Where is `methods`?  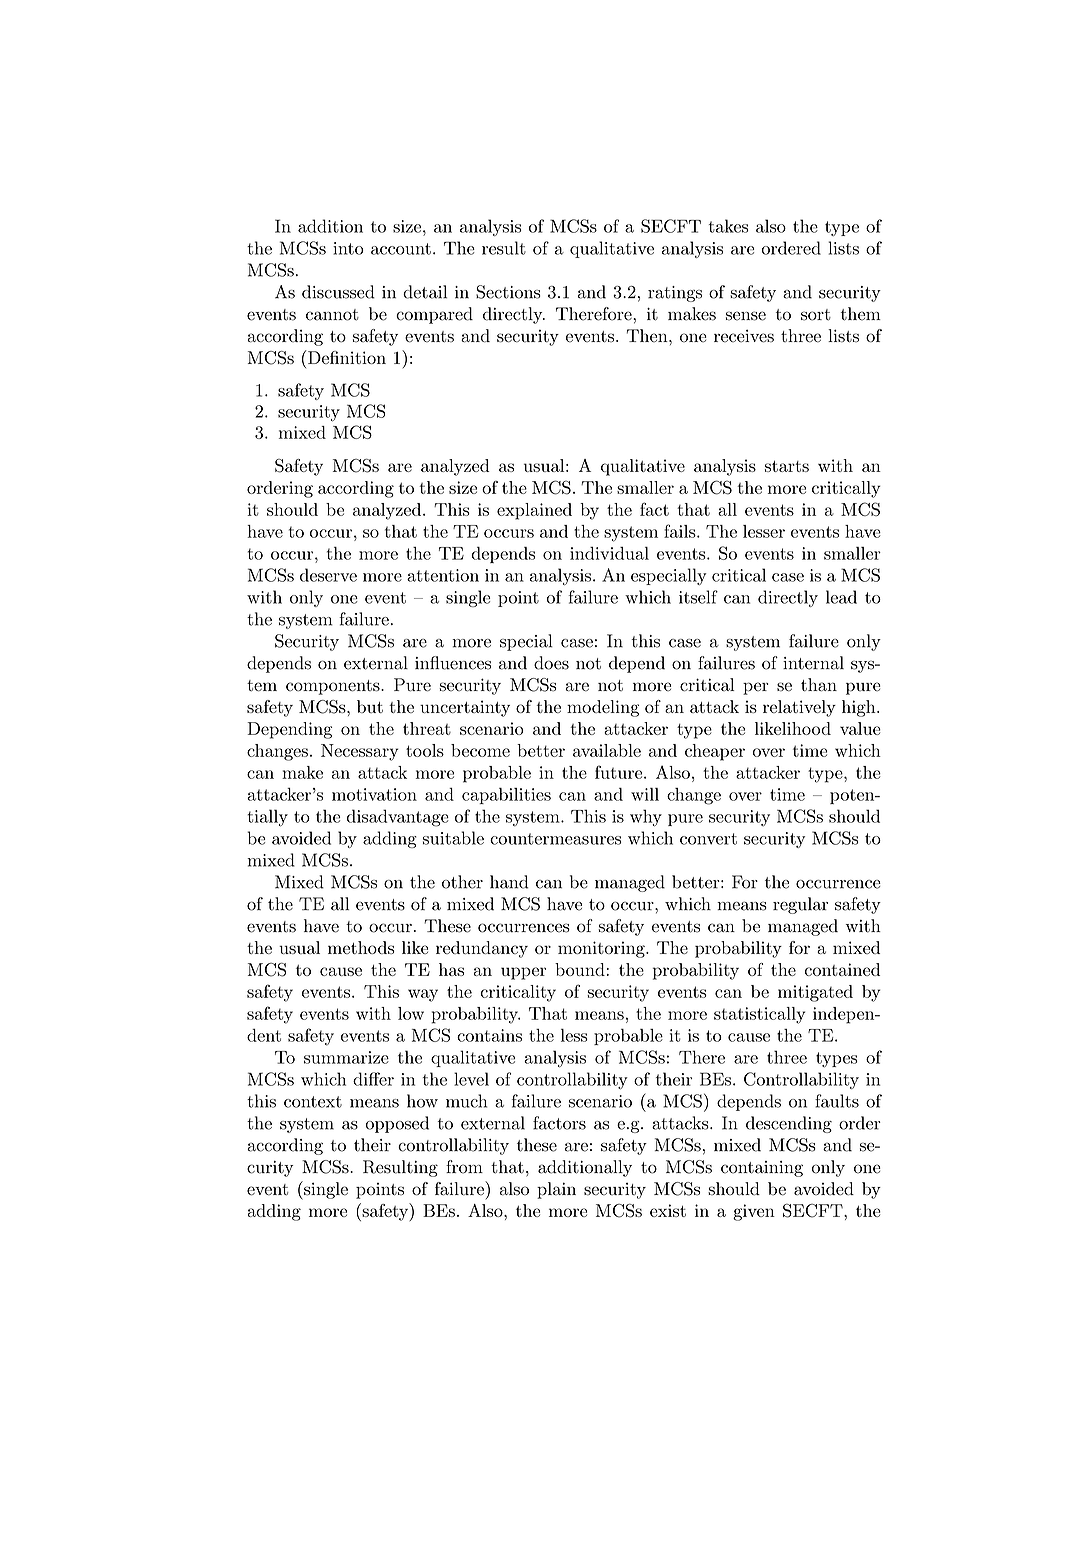 methods is located at coordinates (361, 947).
